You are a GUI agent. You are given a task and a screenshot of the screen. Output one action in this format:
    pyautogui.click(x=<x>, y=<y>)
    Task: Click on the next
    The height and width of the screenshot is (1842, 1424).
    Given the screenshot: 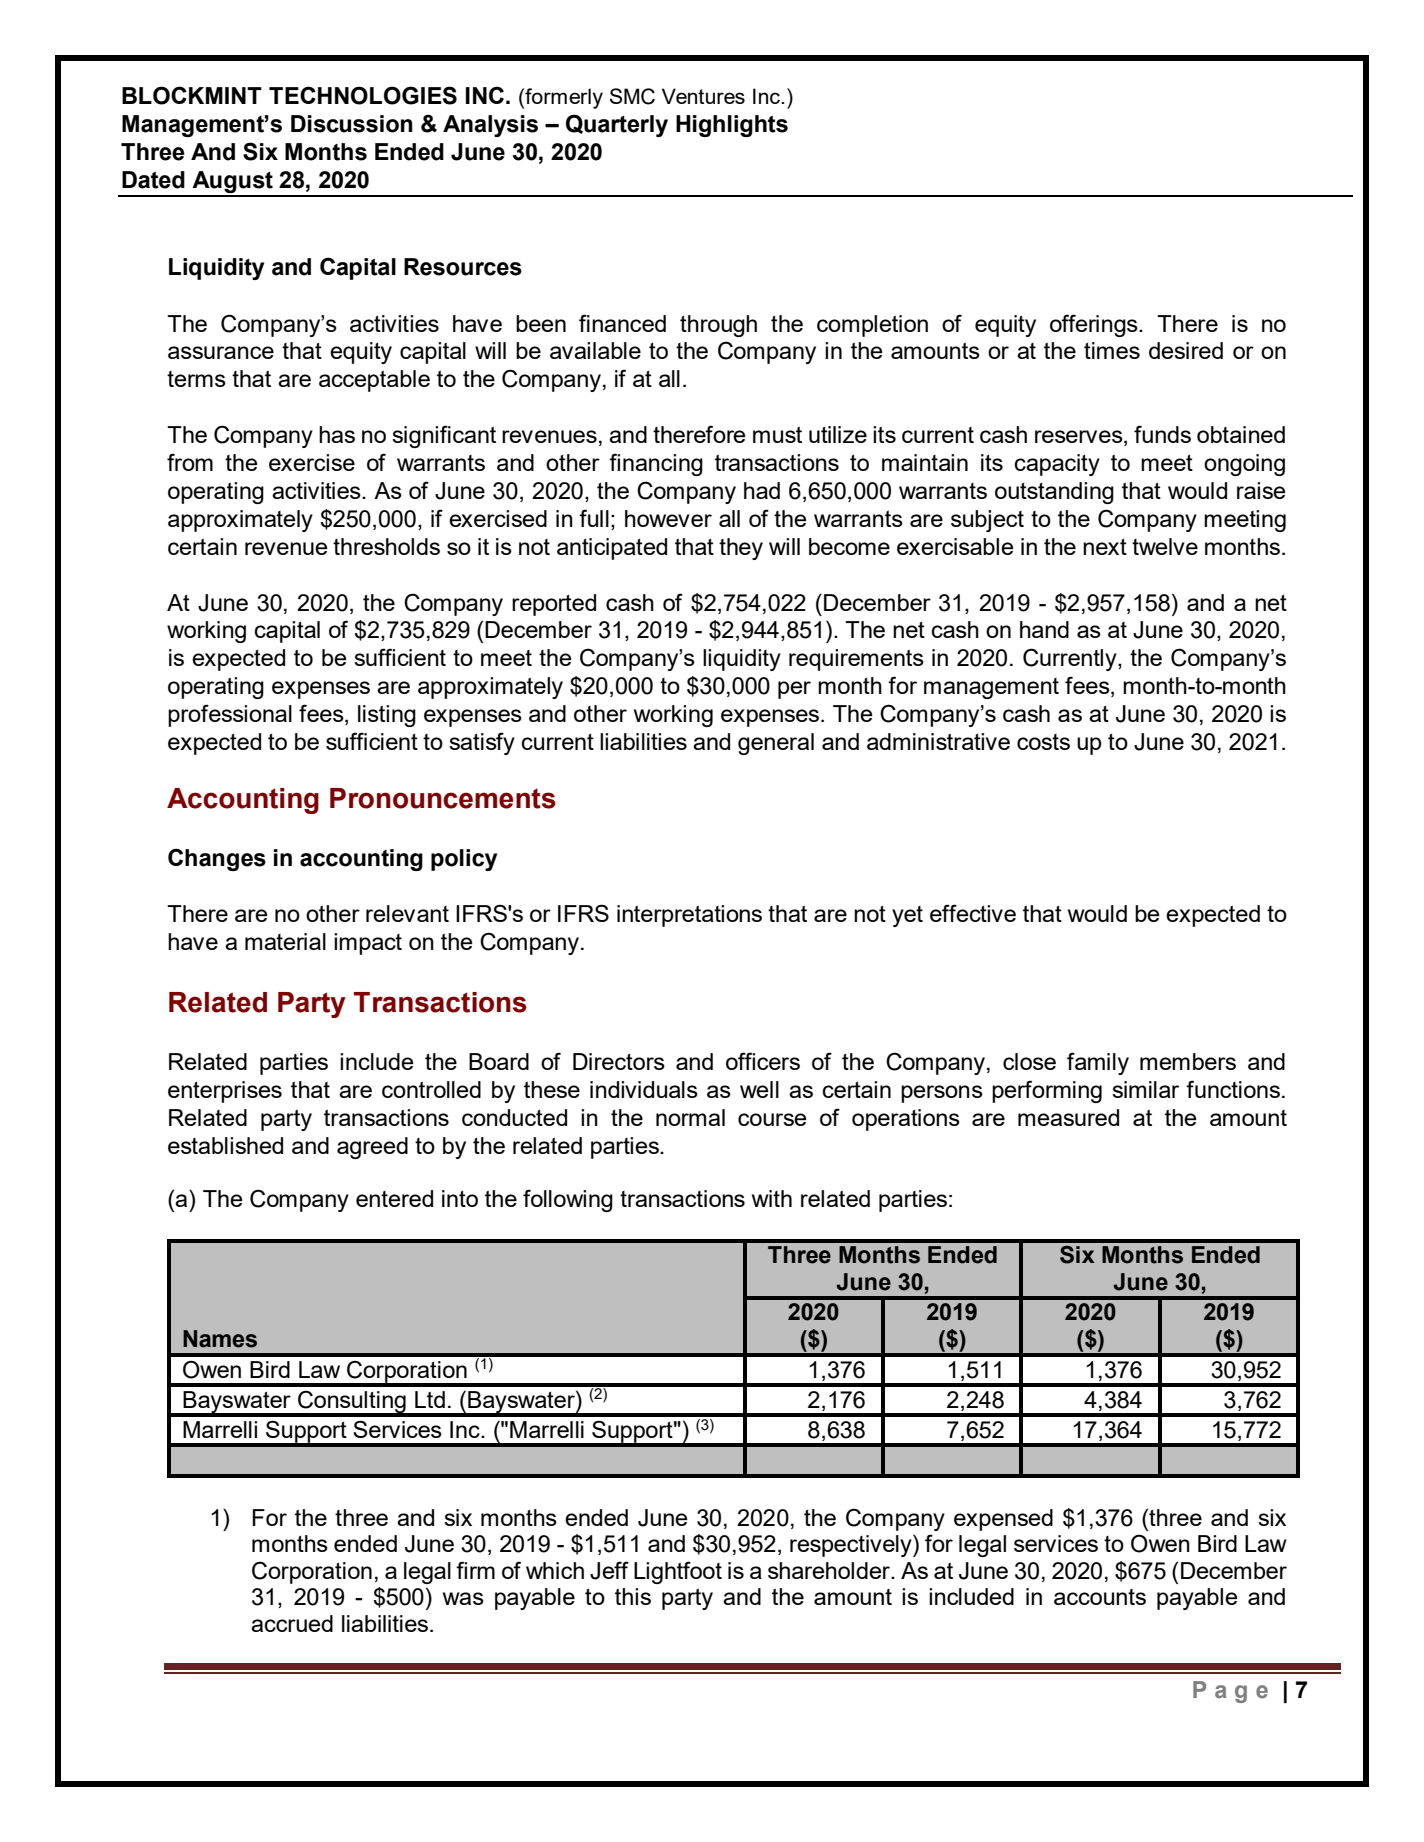 What is the action you would take?
    pyautogui.click(x=1105, y=547)
